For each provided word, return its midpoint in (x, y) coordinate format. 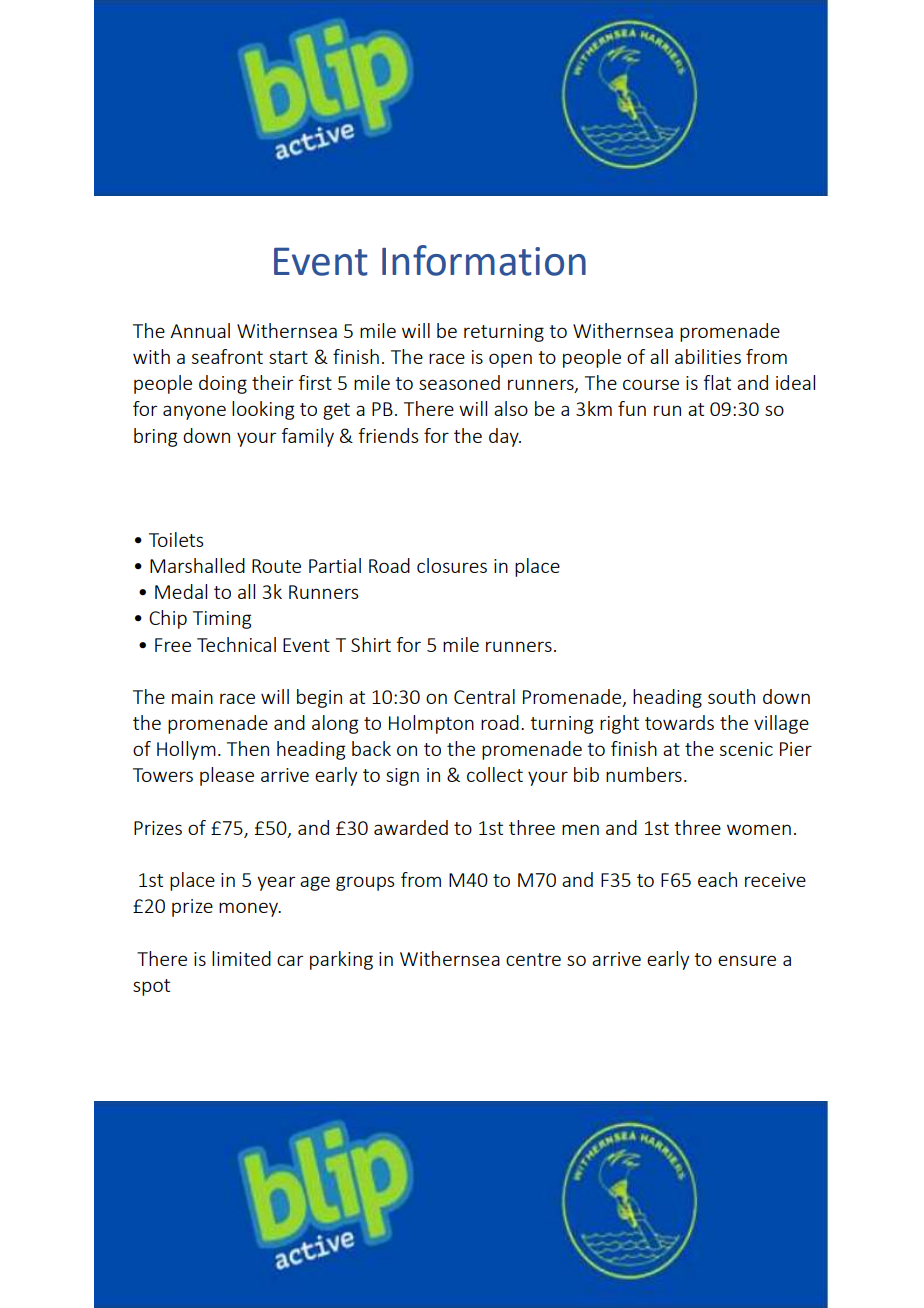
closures (452, 565)
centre (533, 959)
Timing (222, 620)
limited (241, 958)
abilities (708, 356)
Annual (200, 330)
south (731, 696)
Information (484, 260)
